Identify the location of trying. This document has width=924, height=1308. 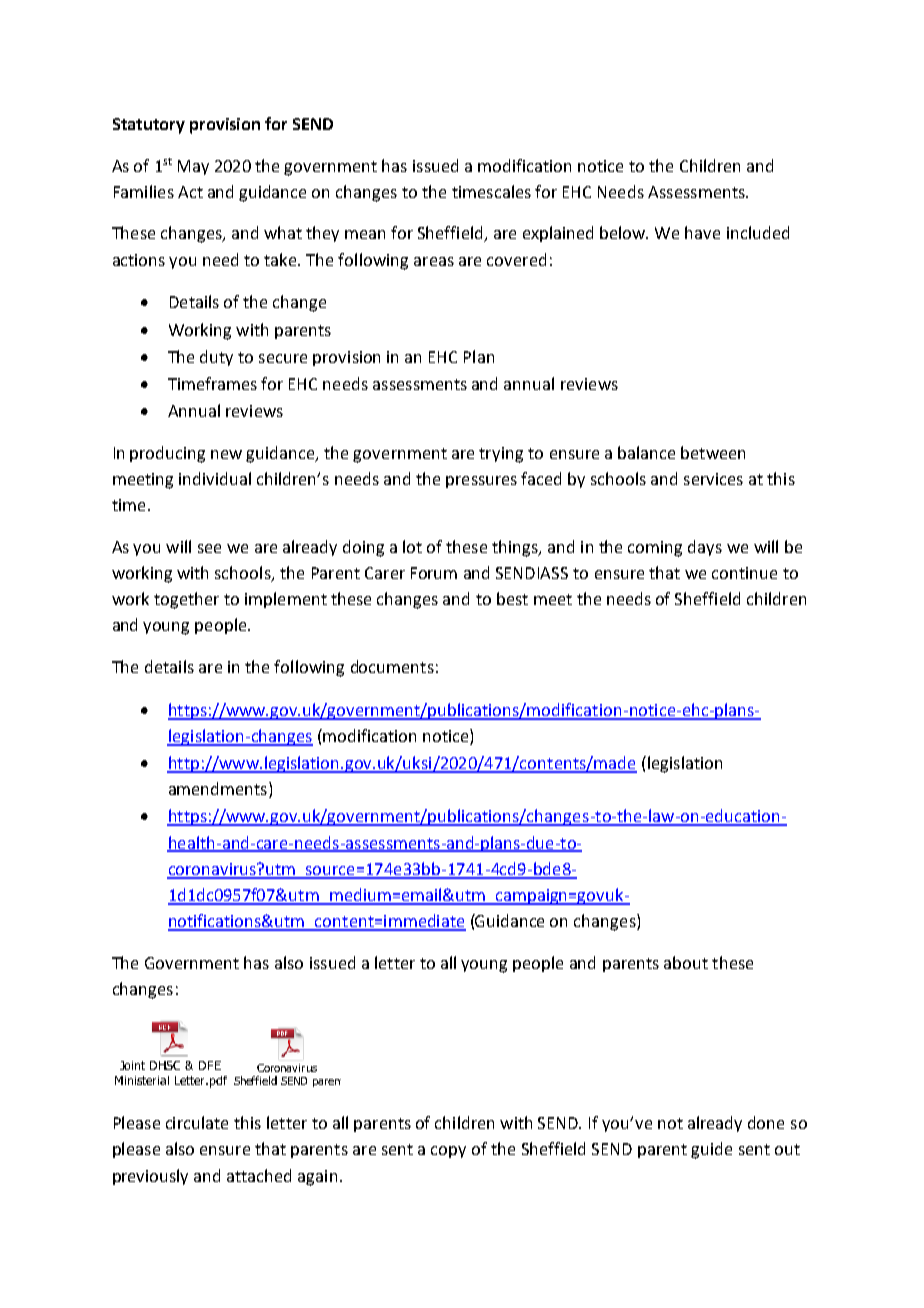
(501, 455).
